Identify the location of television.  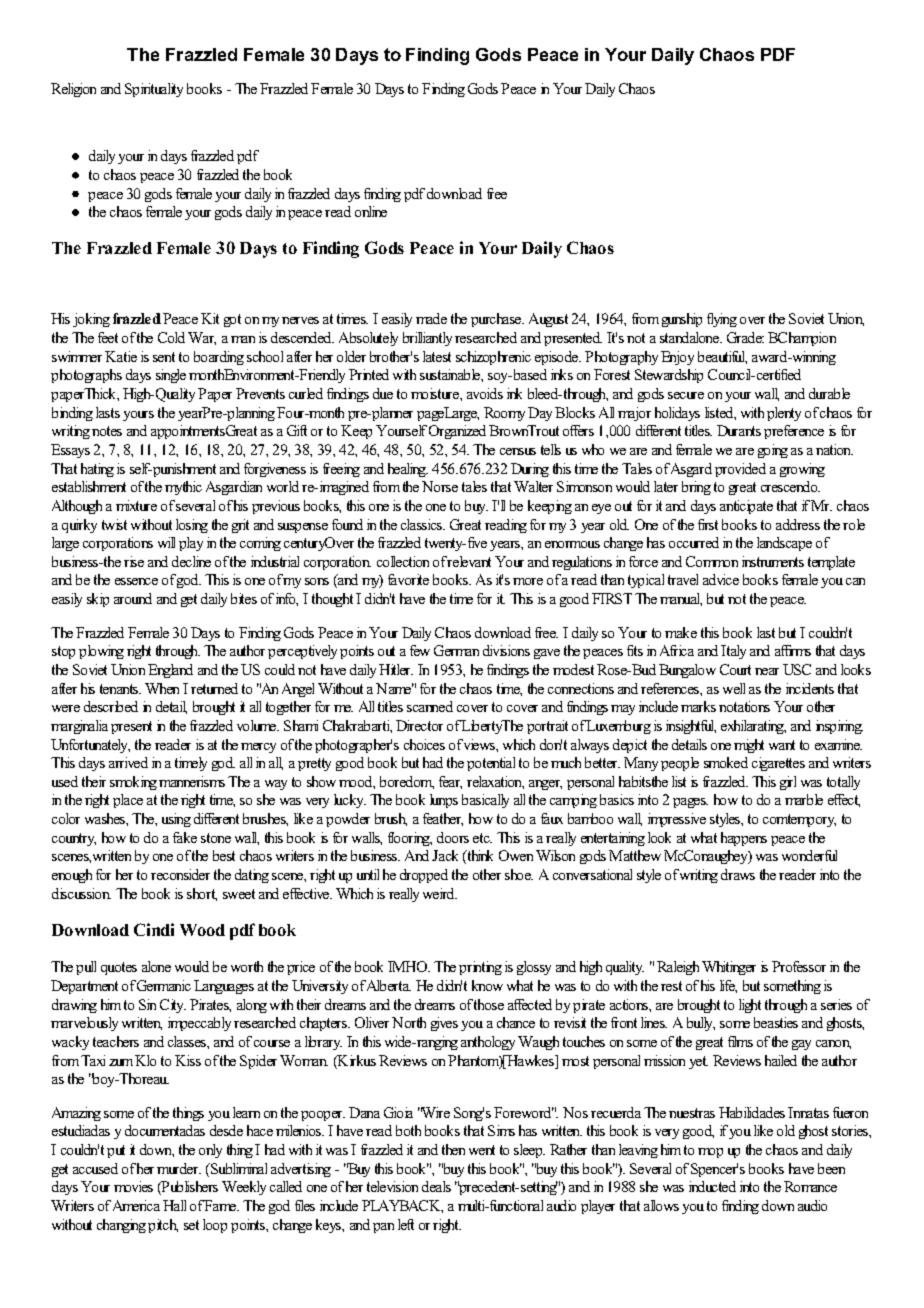
(392, 1186).
